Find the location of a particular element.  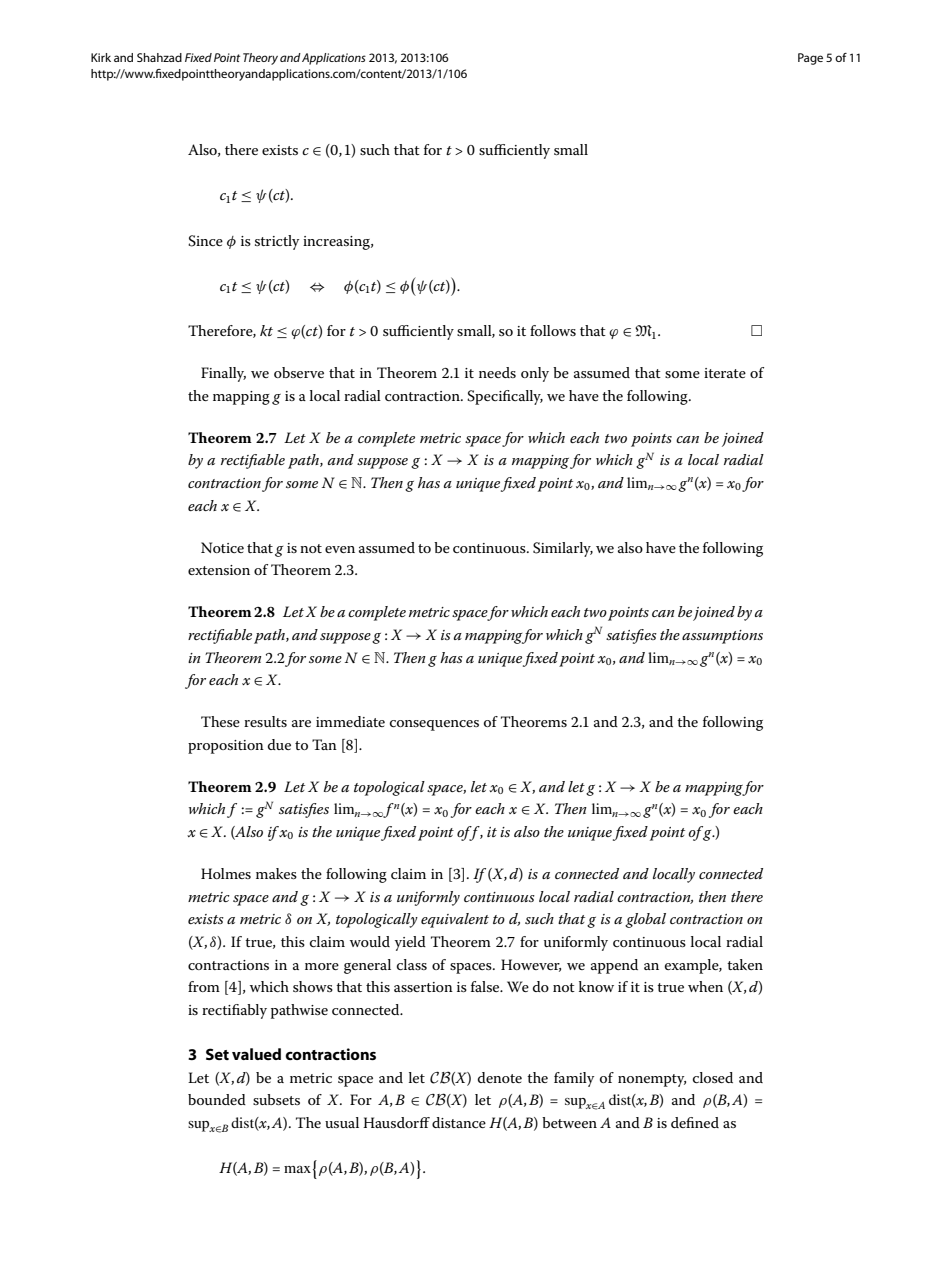

Similarly is located at coordinates (563, 549).
